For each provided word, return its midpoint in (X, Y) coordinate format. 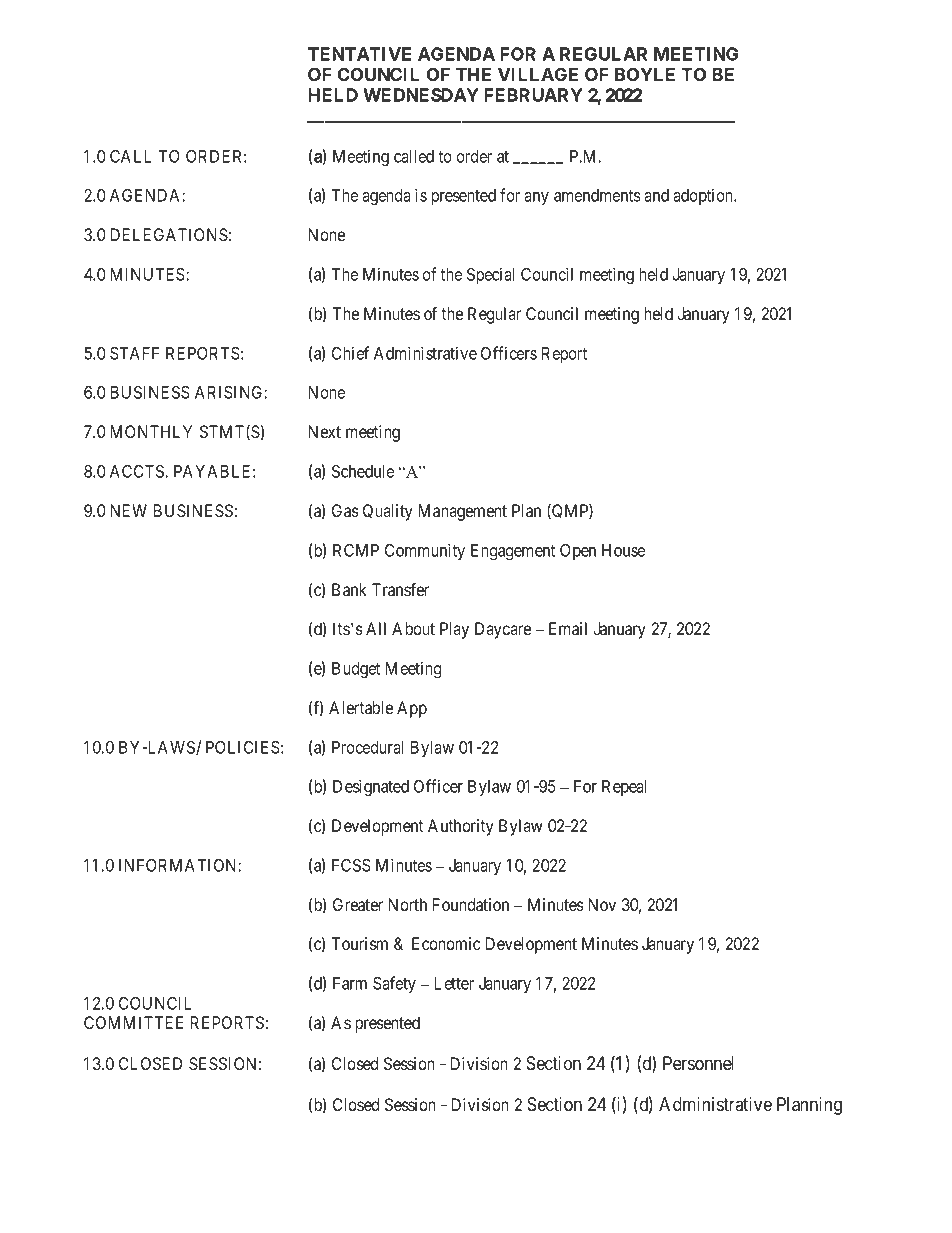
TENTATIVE (359, 54)
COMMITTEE (133, 1022)
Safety (394, 984)
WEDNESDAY (421, 95)
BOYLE (645, 74)
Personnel (698, 1063)
